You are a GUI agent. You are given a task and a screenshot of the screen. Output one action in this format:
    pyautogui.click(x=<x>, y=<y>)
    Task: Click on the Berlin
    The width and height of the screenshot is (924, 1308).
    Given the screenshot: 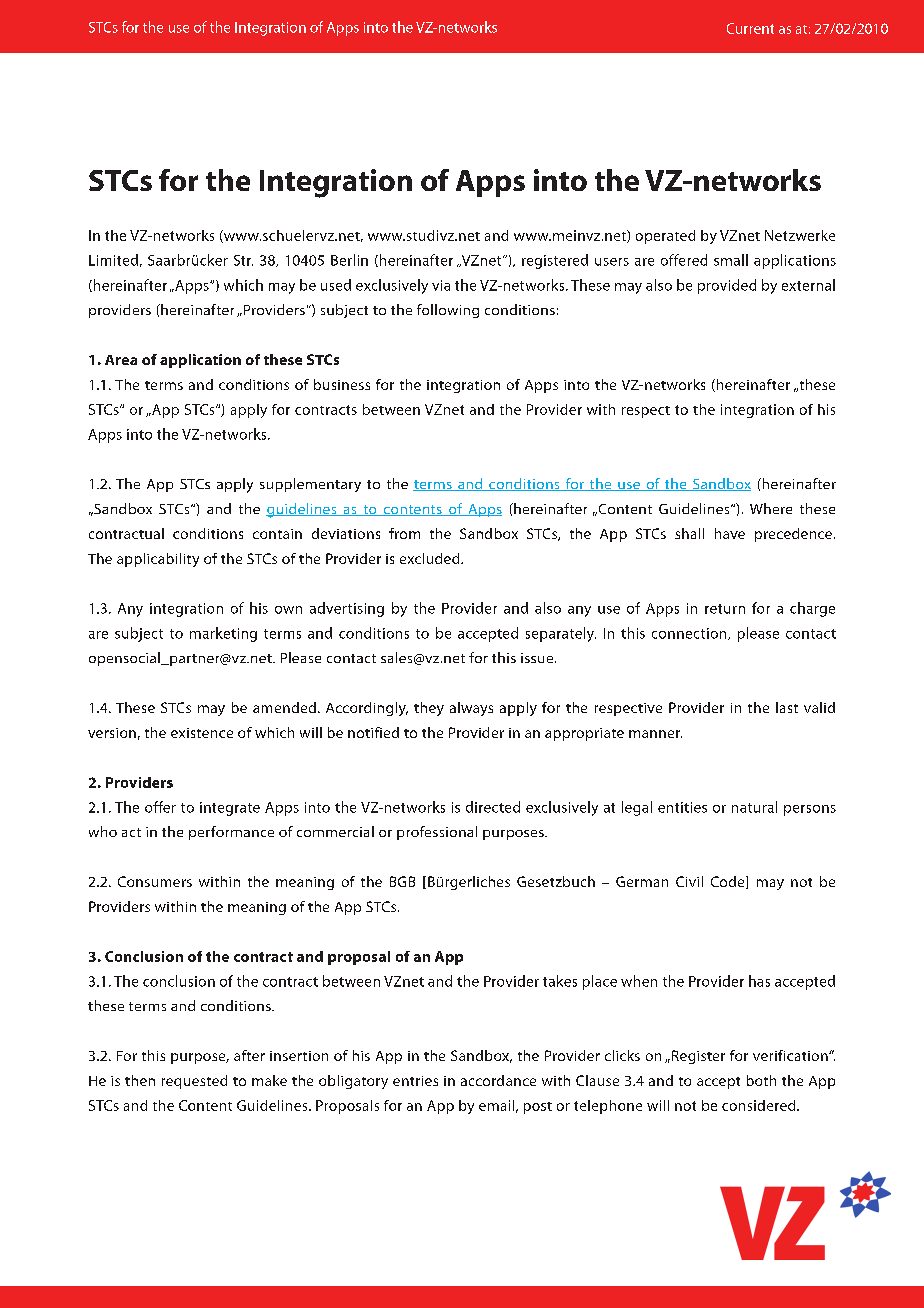 What is the action you would take?
    pyautogui.click(x=349, y=260)
